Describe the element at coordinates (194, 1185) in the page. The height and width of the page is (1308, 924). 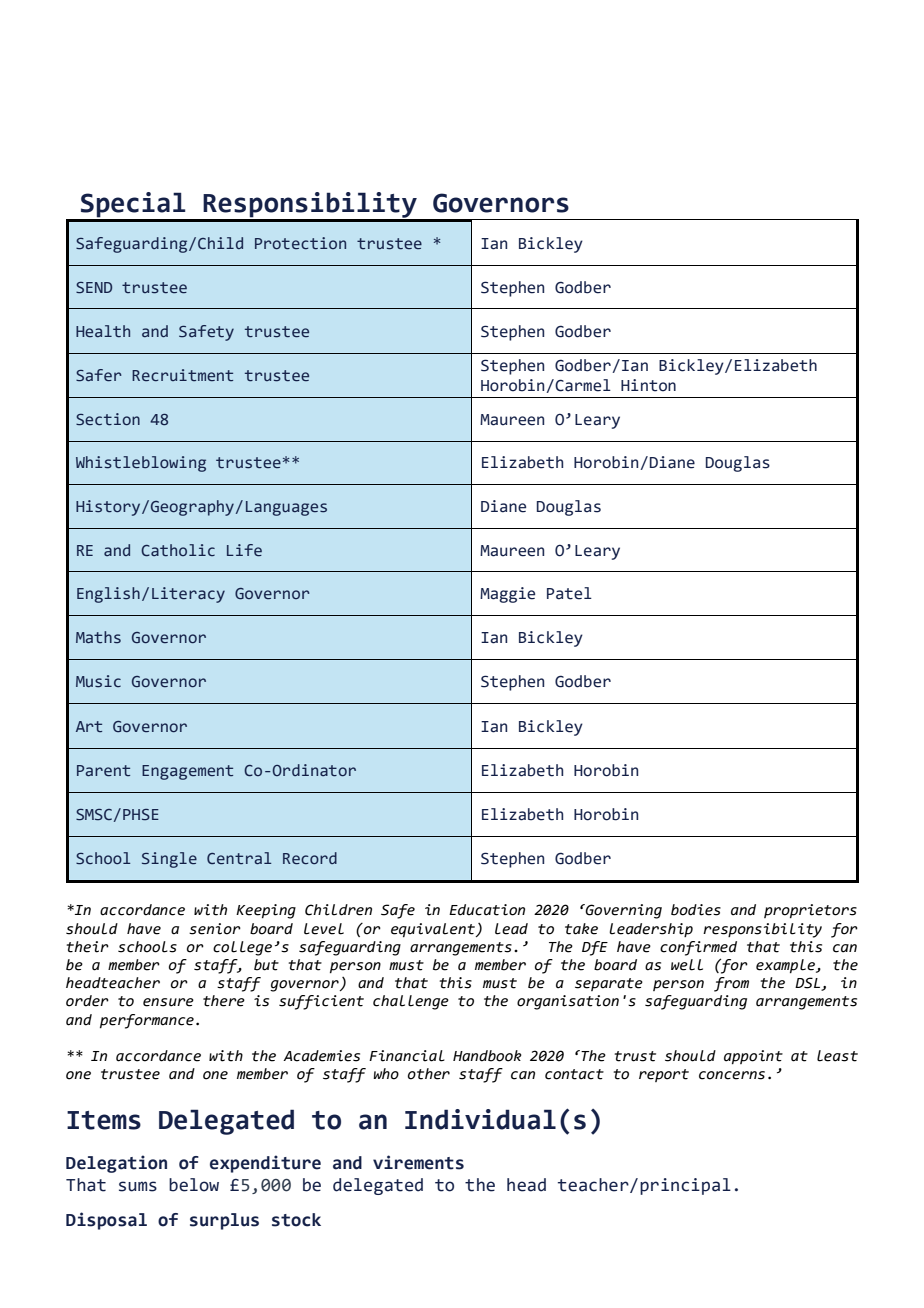
I see `below` at that location.
